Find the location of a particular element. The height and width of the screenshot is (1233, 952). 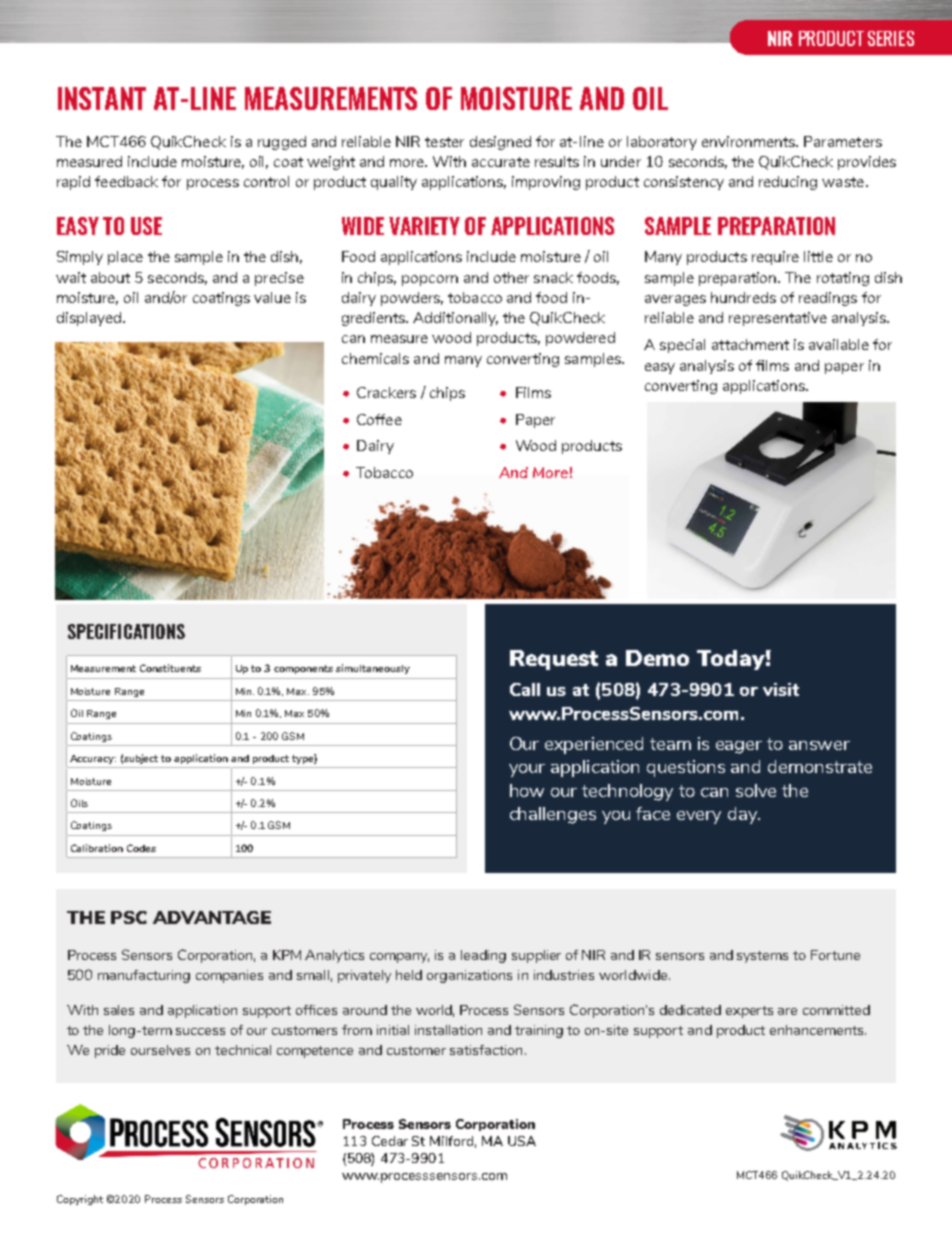

Copyright is located at coordinates (80, 1200).
